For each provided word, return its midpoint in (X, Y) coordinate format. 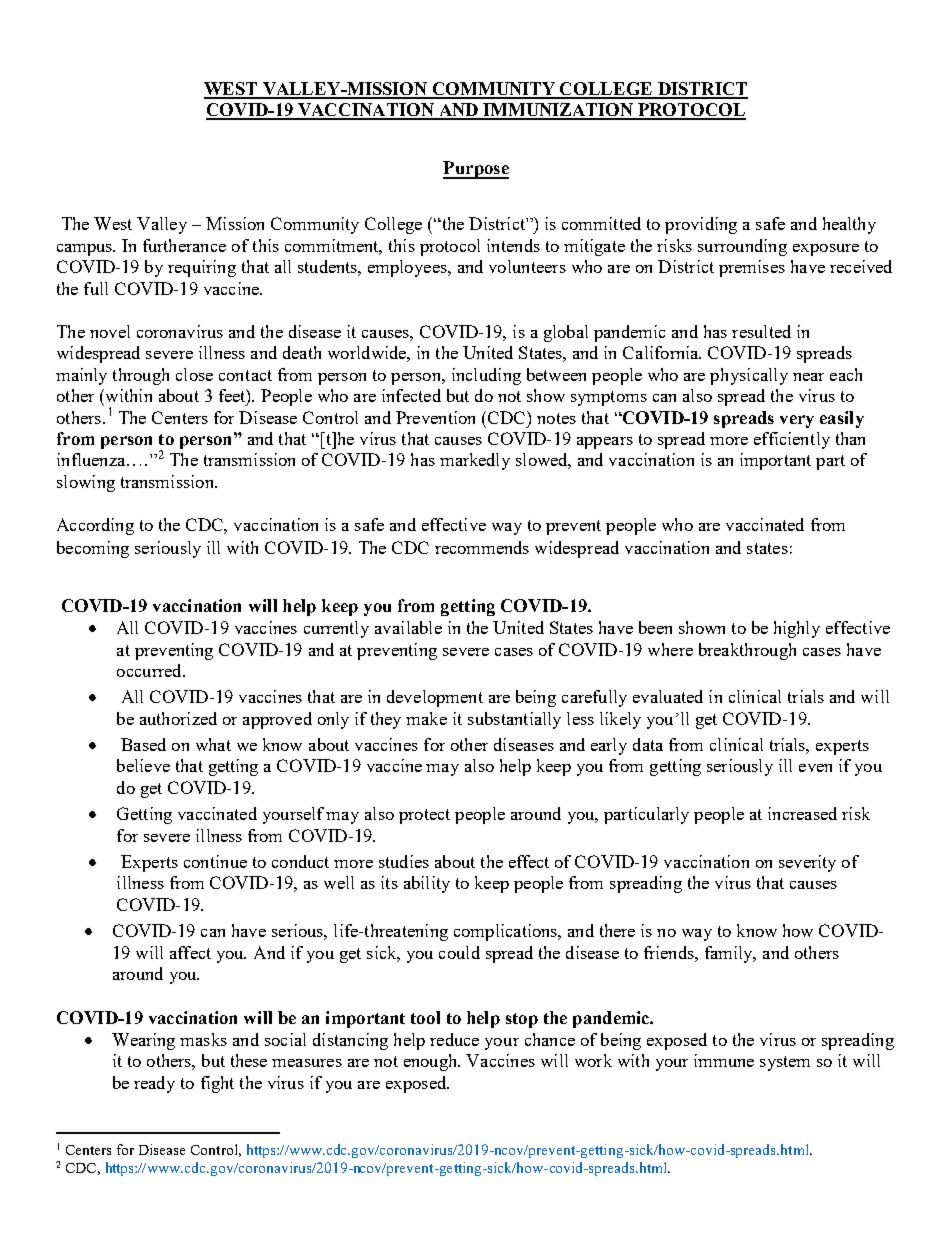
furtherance (184, 245)
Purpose (476, 170)
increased (802, 813)
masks (203, 1039)
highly (797, 629)
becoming (93, 549)
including (486, 376)
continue (215, 861)
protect (424, 816)
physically (749, 376)
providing (701, 225)
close (194, 374)
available (408, 627)
